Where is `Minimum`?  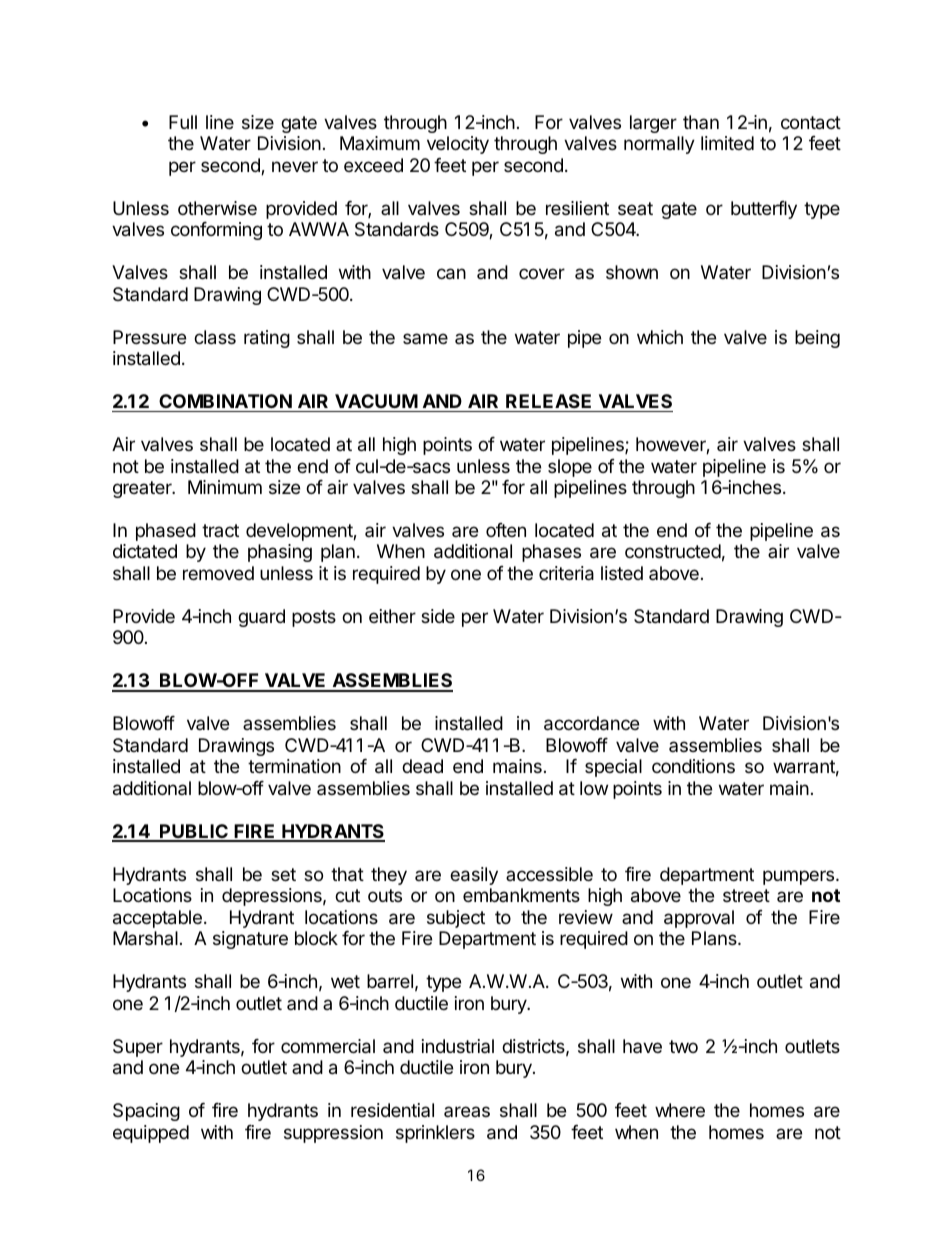
Minimum is located at coordinates (225, 487).
